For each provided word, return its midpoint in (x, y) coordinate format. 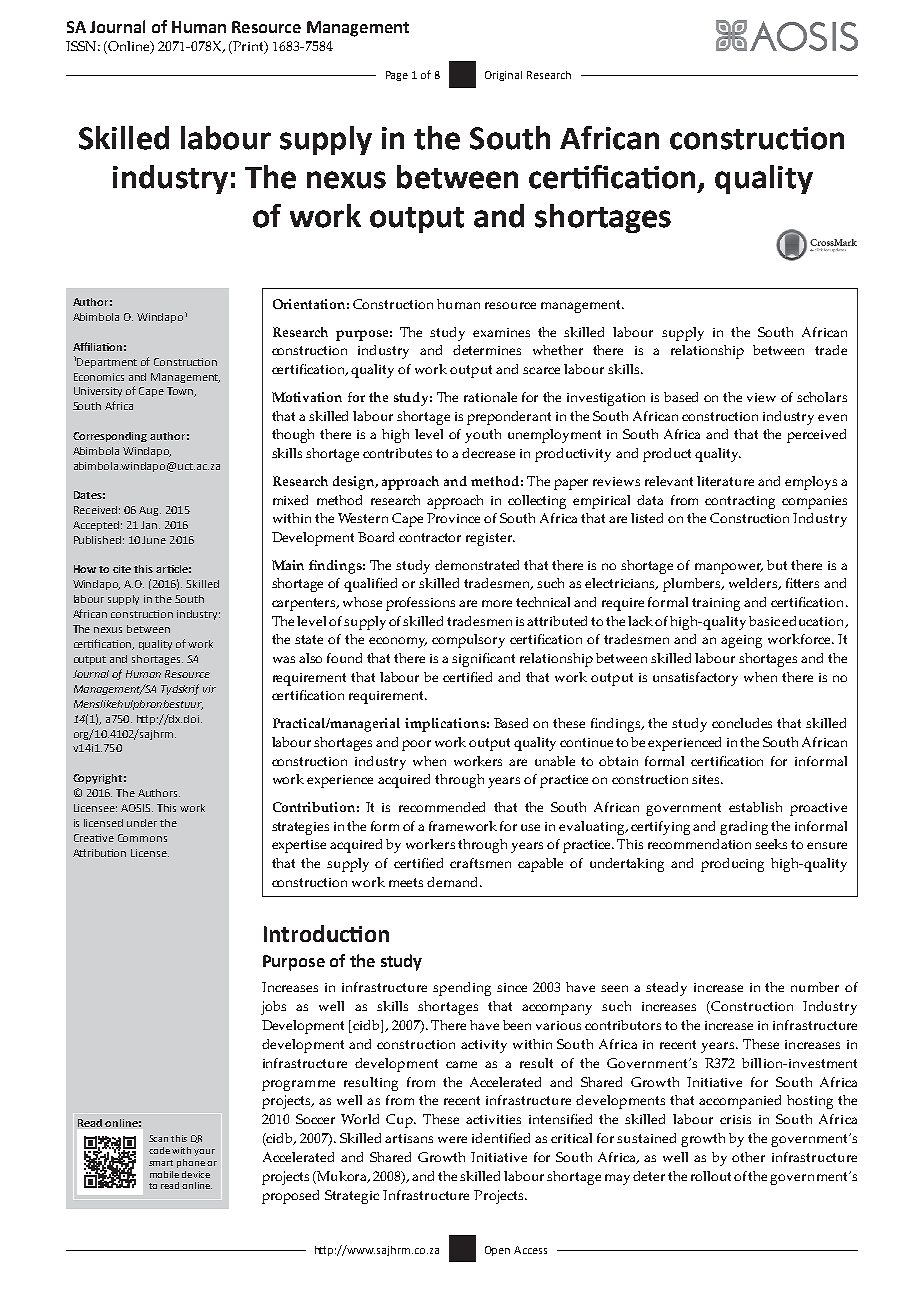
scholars (822, 397)
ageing (741, 641)
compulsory (468, 641)
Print (248, 47)
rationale (490, 397)
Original (503, 76)
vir (209, 689)
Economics (99, 377)
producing (732, 865)
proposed (290, 1197)
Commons (142, 838)
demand (454, 882)
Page (397, 76)
